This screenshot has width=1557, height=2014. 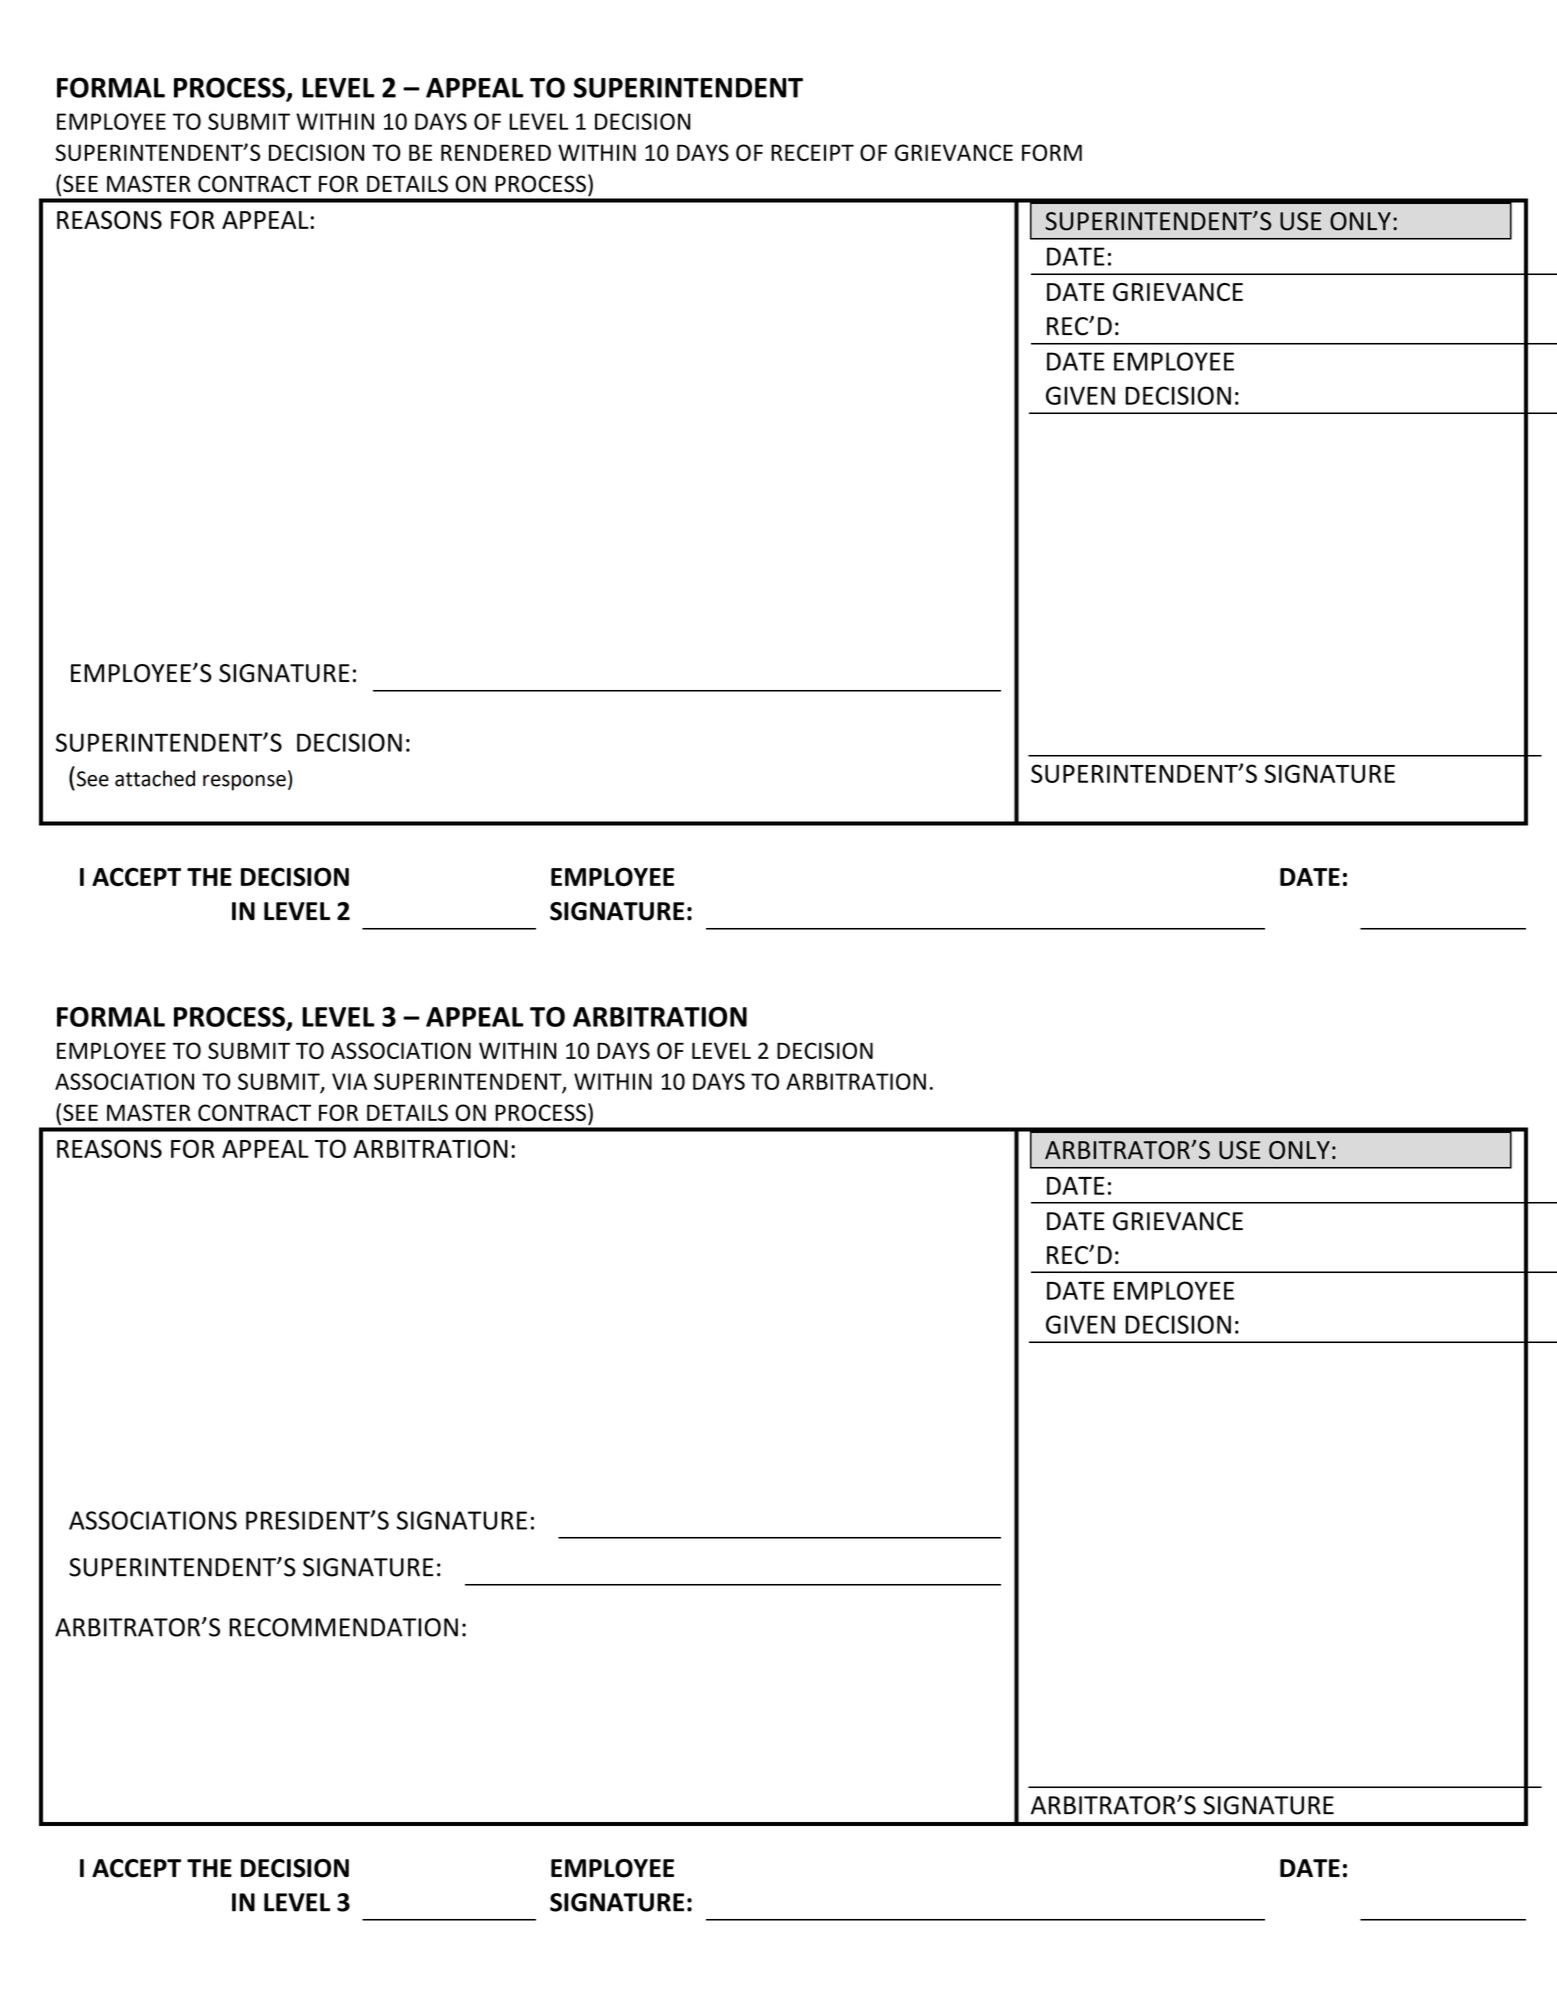 I want to click on RENDERED, so click(x=496, y=152).
